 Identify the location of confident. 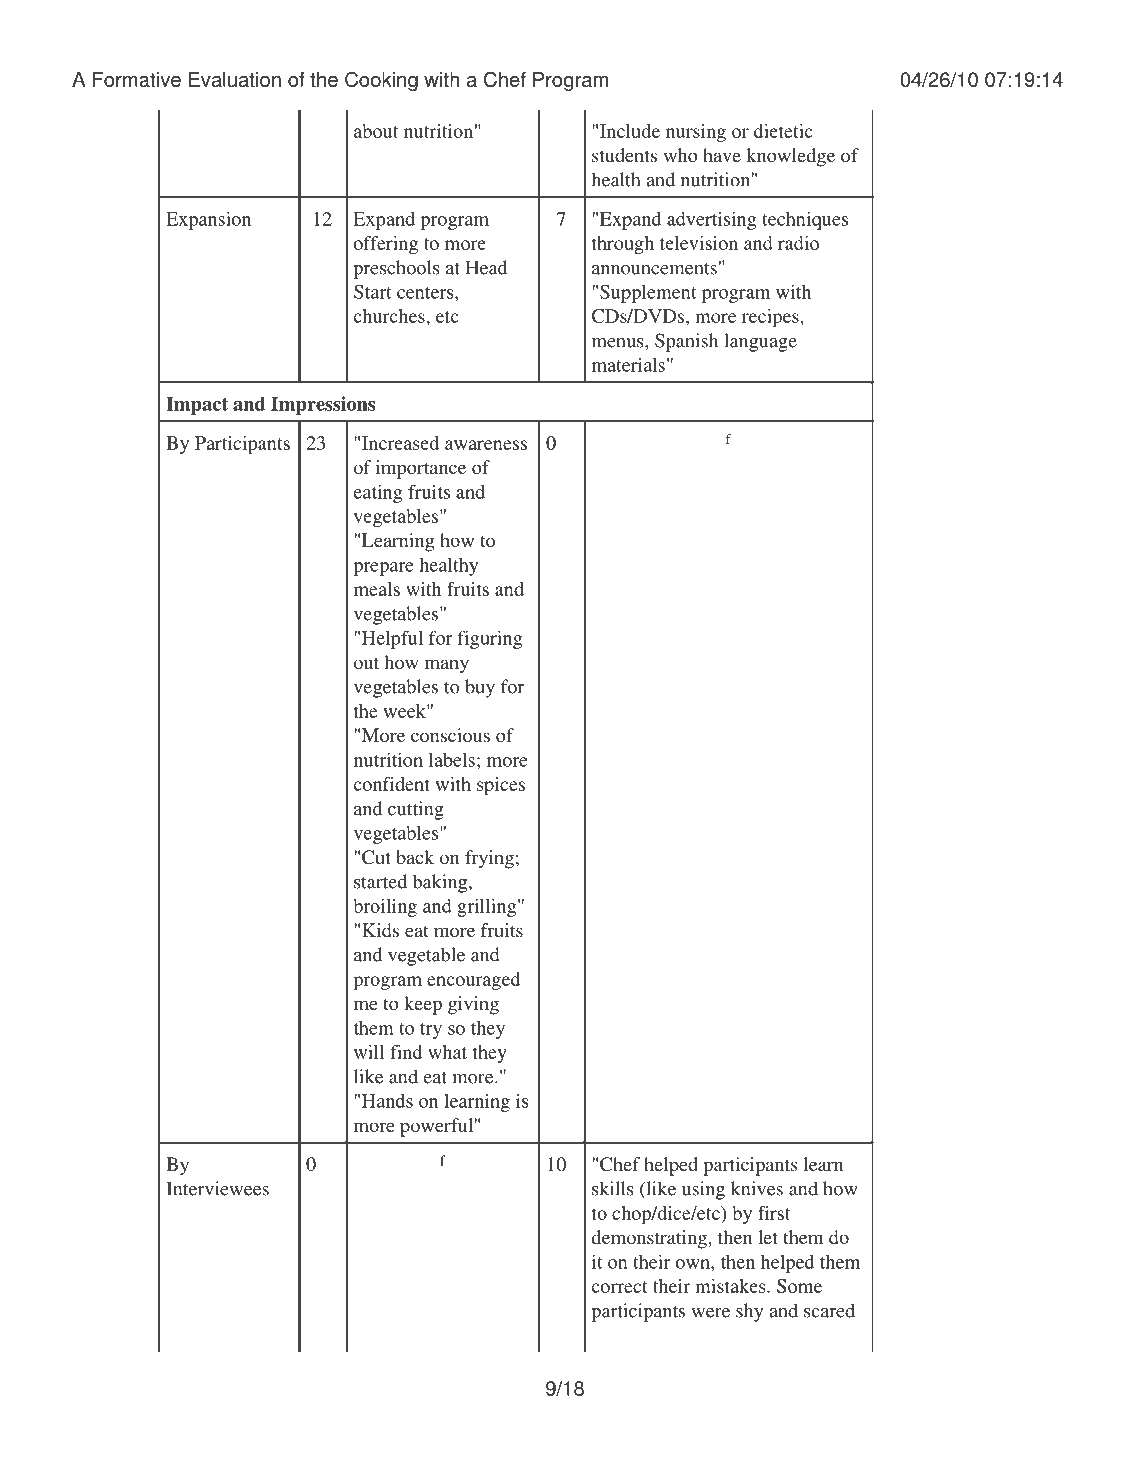
(391, 784).
